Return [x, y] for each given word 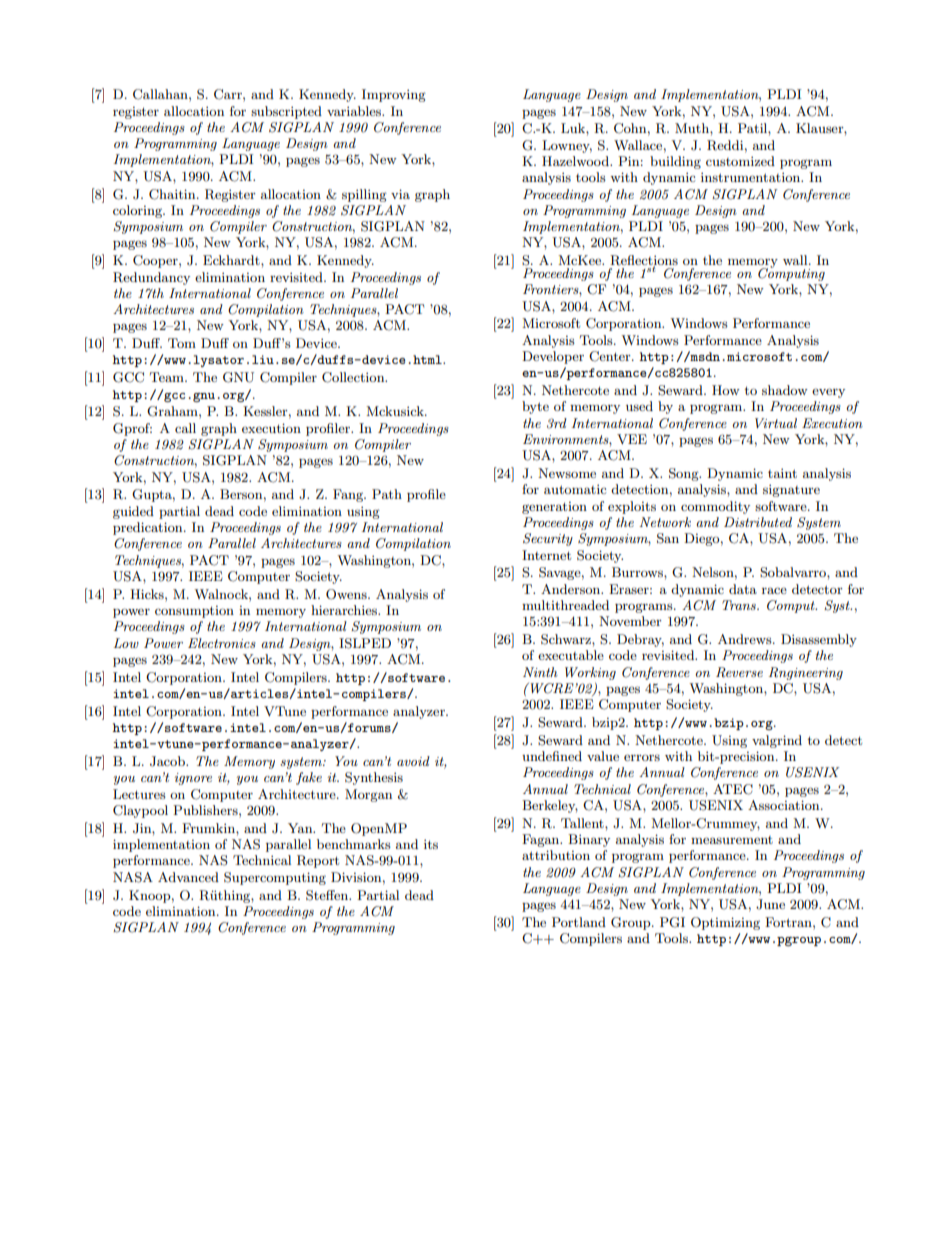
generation [554, 508]
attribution [556, 855]
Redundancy [151, 278]
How [726, 390]
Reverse [739, 672]
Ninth [540, 672]
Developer [553, 357]
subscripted [286, 112]
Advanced [188, 877]
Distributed [758, 522]
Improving [394, 95]
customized [740, 161]
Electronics [222, 643]
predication [149, 528]
